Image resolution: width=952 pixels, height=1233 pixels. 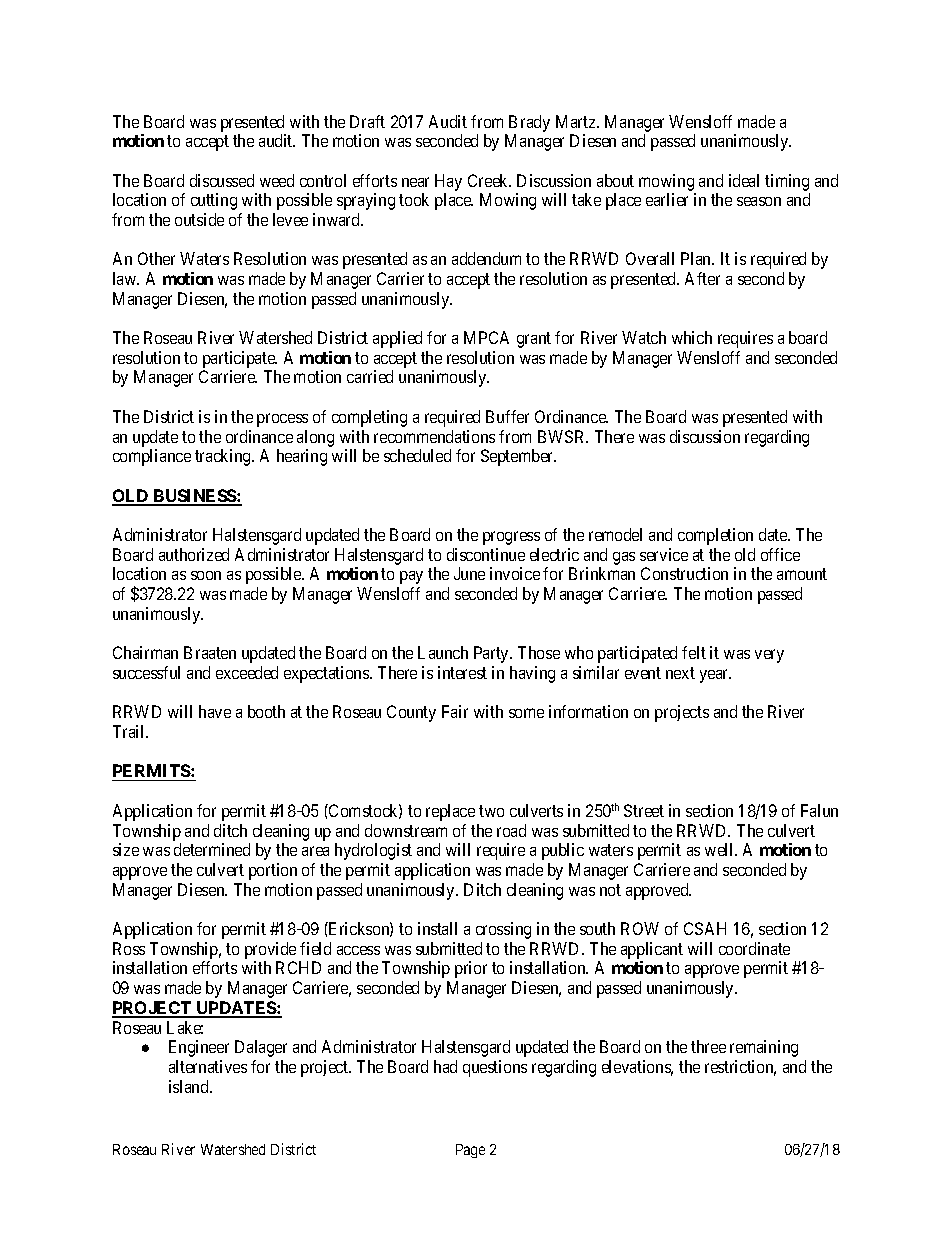 I want to click on very, so click(x=769, y=656).
